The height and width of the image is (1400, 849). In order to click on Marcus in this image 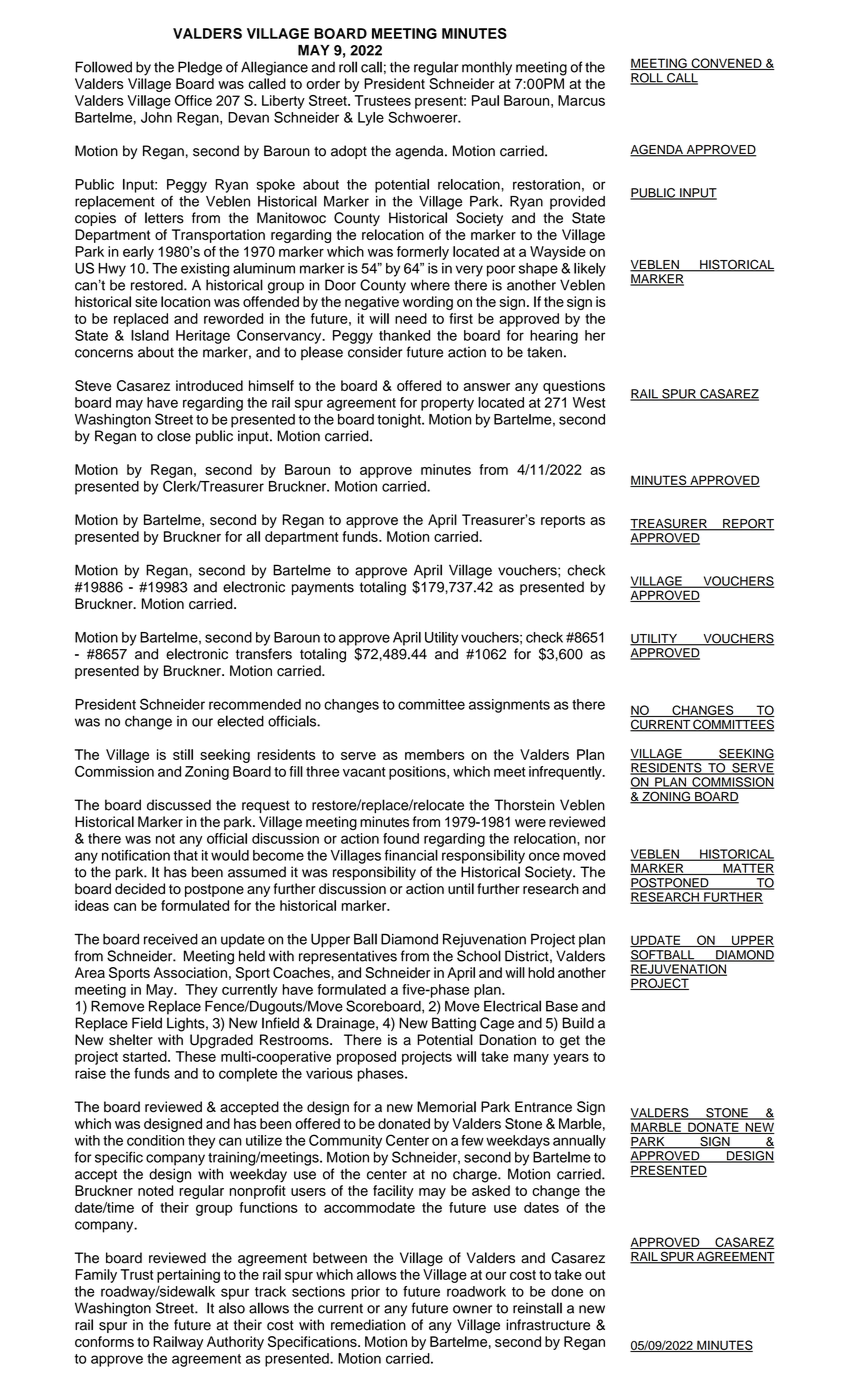, I will do `click(581, 100)`.
